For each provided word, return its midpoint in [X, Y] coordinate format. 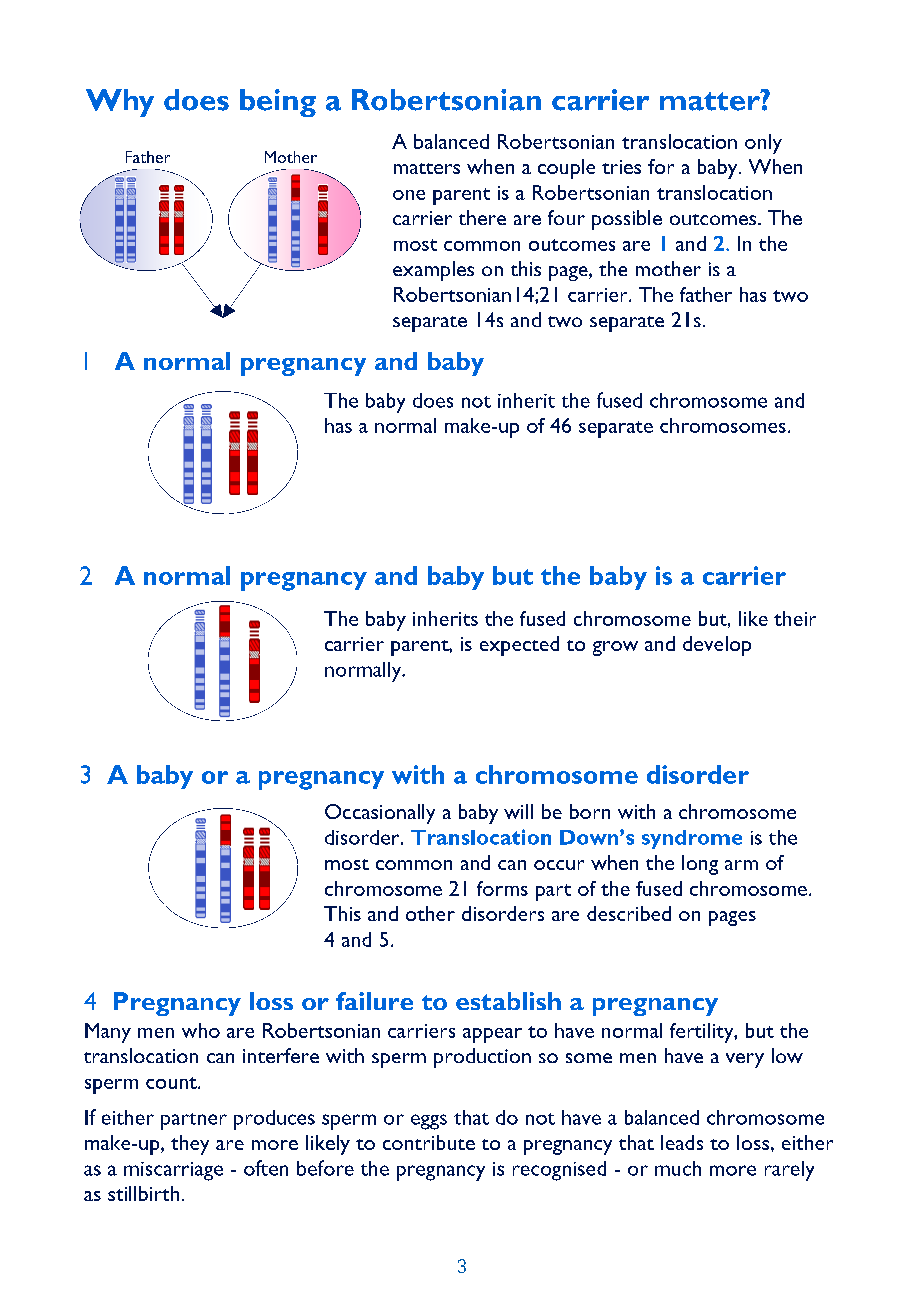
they [190, 1145]
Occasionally [380, 814]
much [678, 1168]
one [409, 195]
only [763, 144]
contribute [429, 1142]
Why [120, 103]
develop [717, 646]
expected [519, 646]
